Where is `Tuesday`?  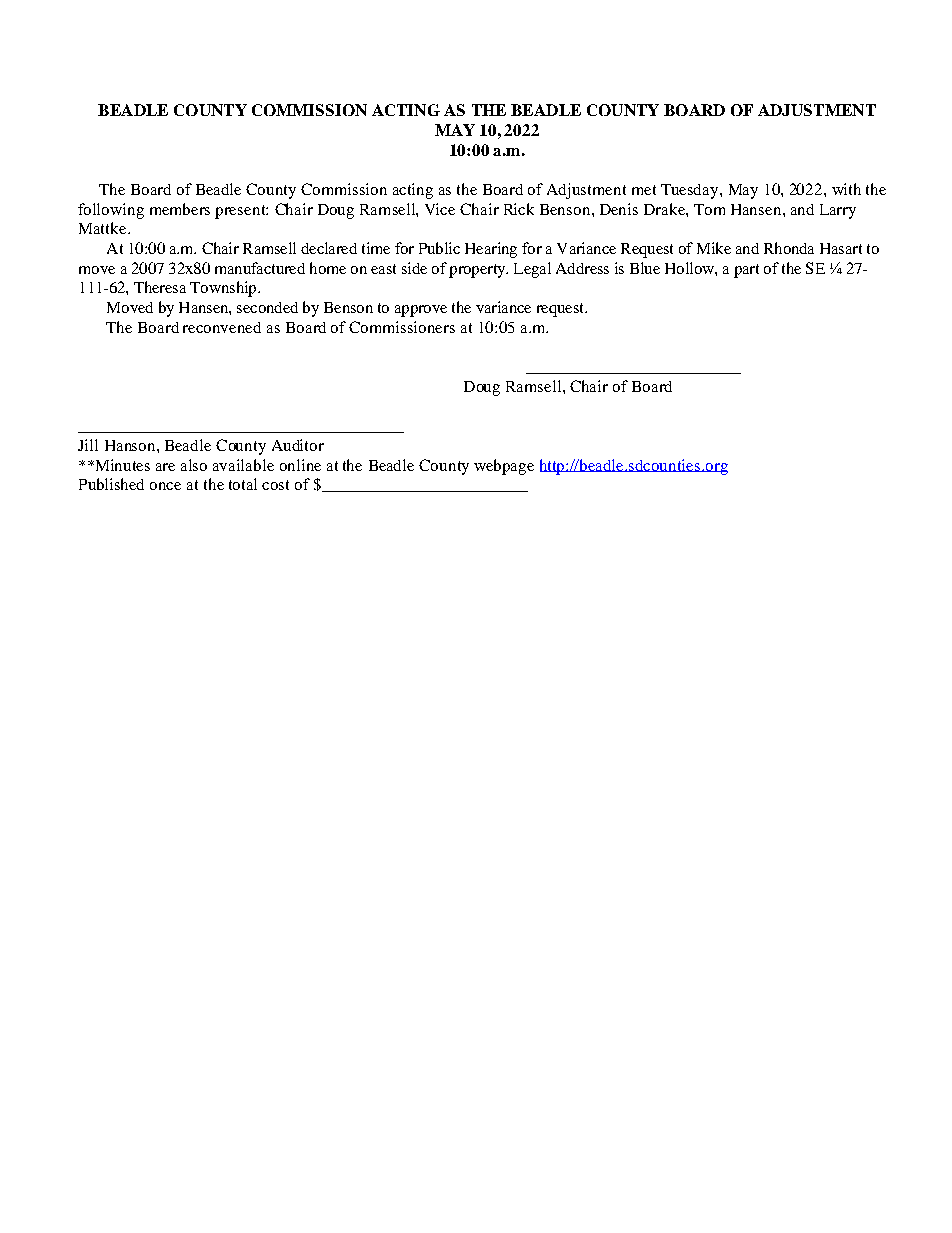 Tuesday is located at coordinates (691, 191).
